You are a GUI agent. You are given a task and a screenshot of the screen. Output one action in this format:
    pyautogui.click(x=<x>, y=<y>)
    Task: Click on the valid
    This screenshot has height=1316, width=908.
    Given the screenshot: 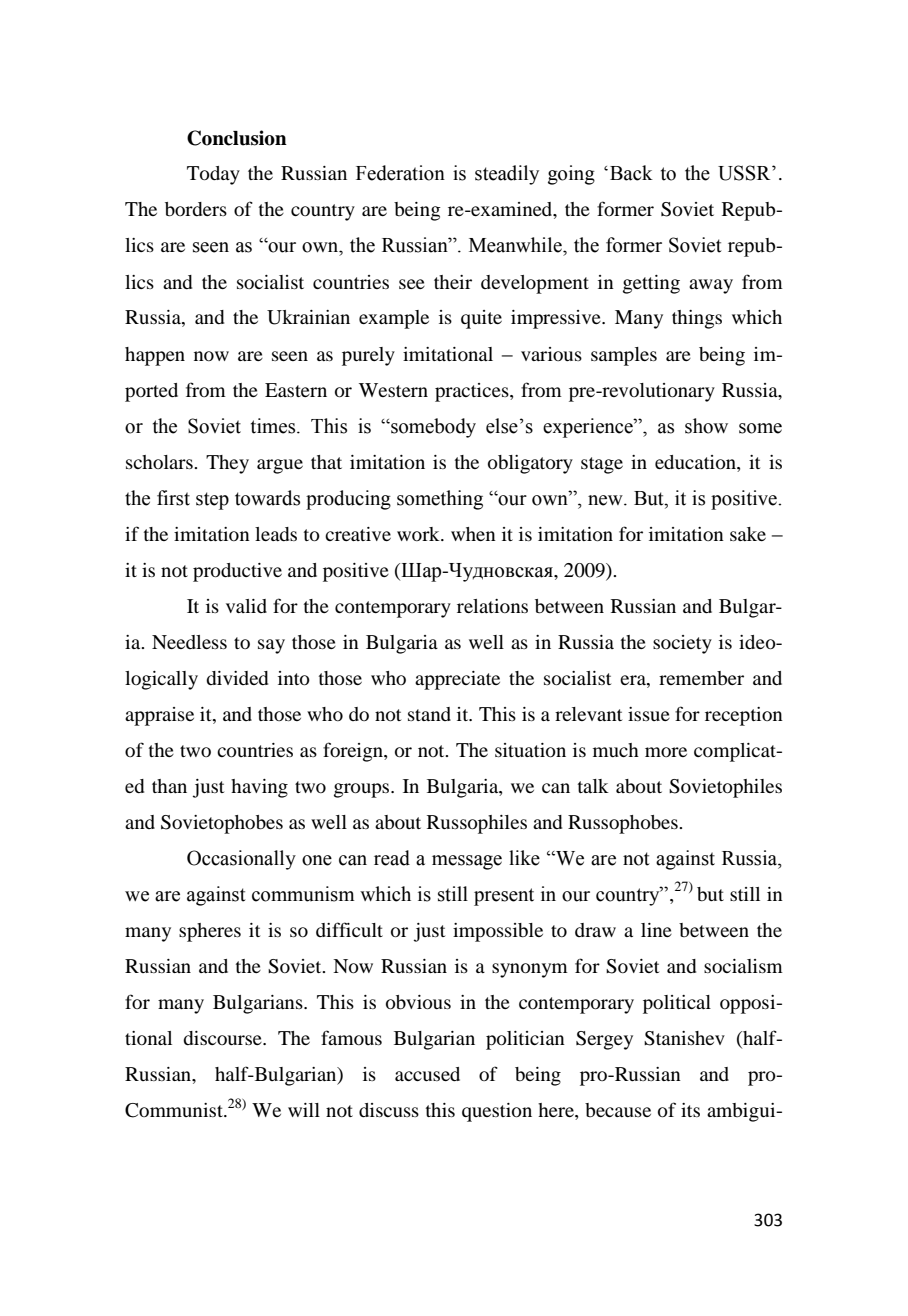 What is the action you would take?
    pyautogui.click(x=246, y=606)
